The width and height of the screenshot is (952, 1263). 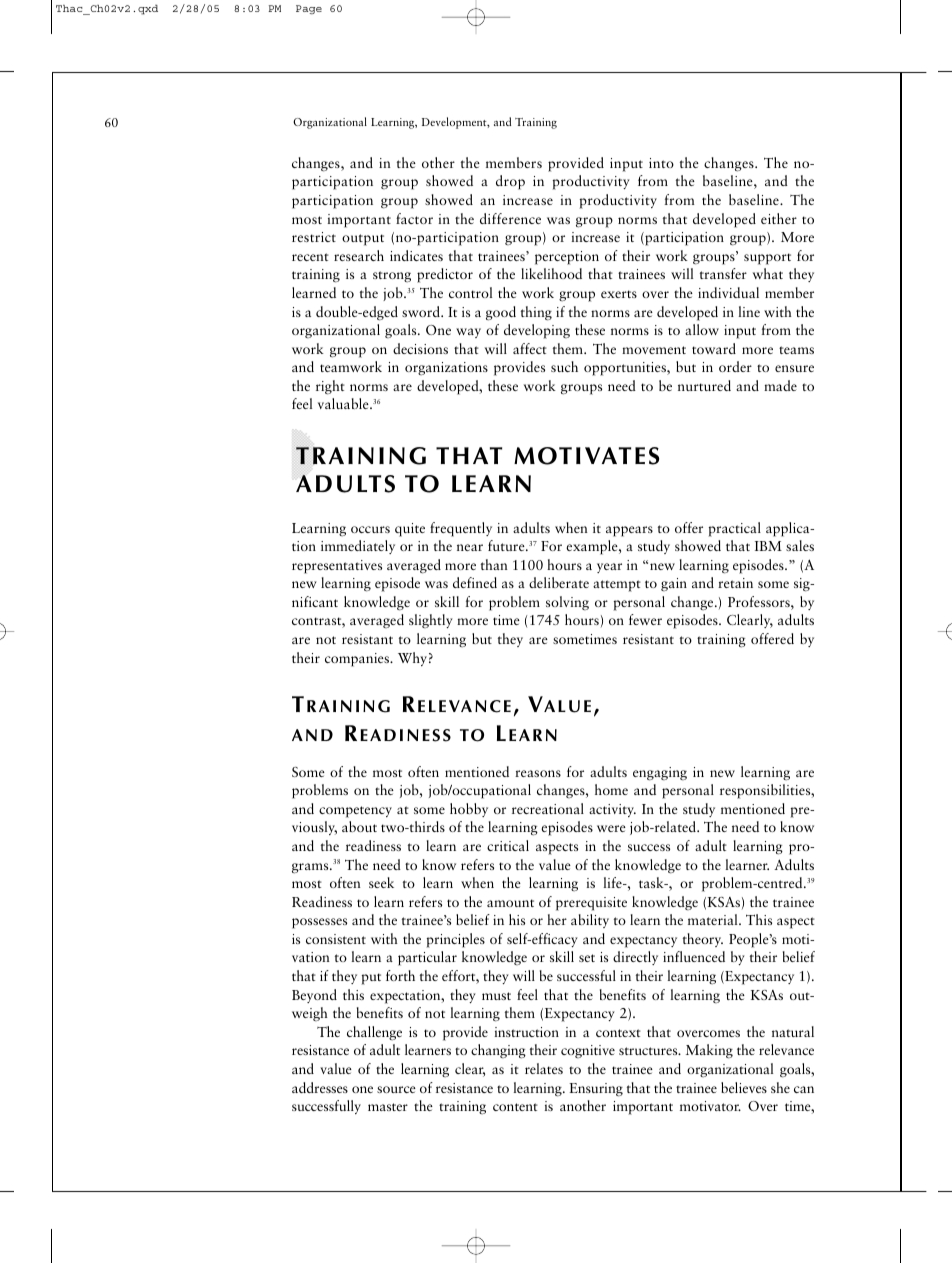 I want to click on into, so click(x=661, y=163).
